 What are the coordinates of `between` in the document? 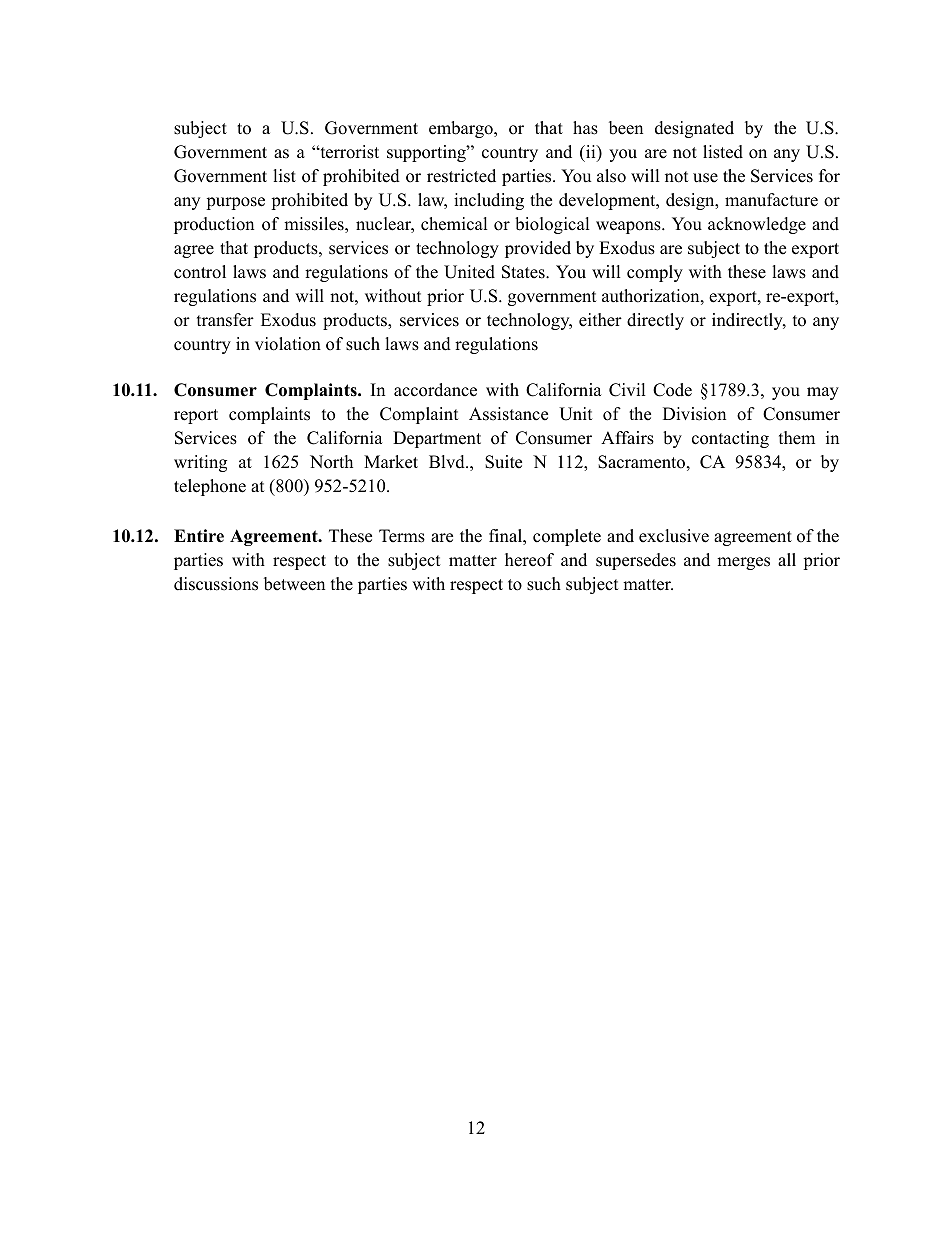 It's located at (294, 584).
